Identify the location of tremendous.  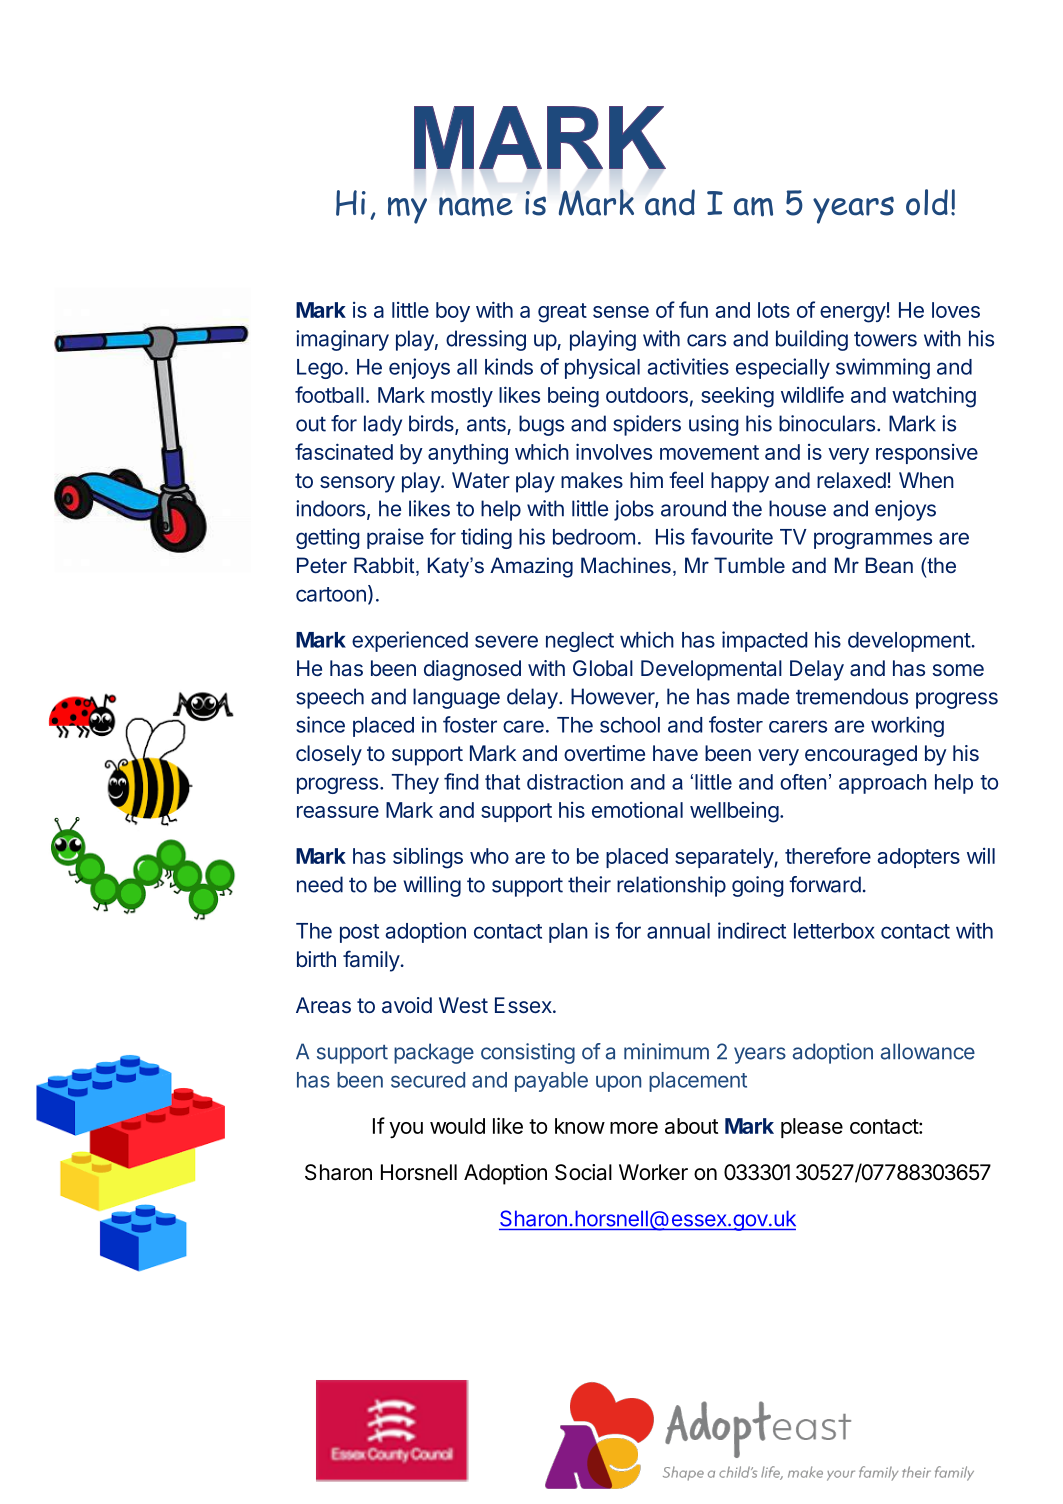
(852, 696).
